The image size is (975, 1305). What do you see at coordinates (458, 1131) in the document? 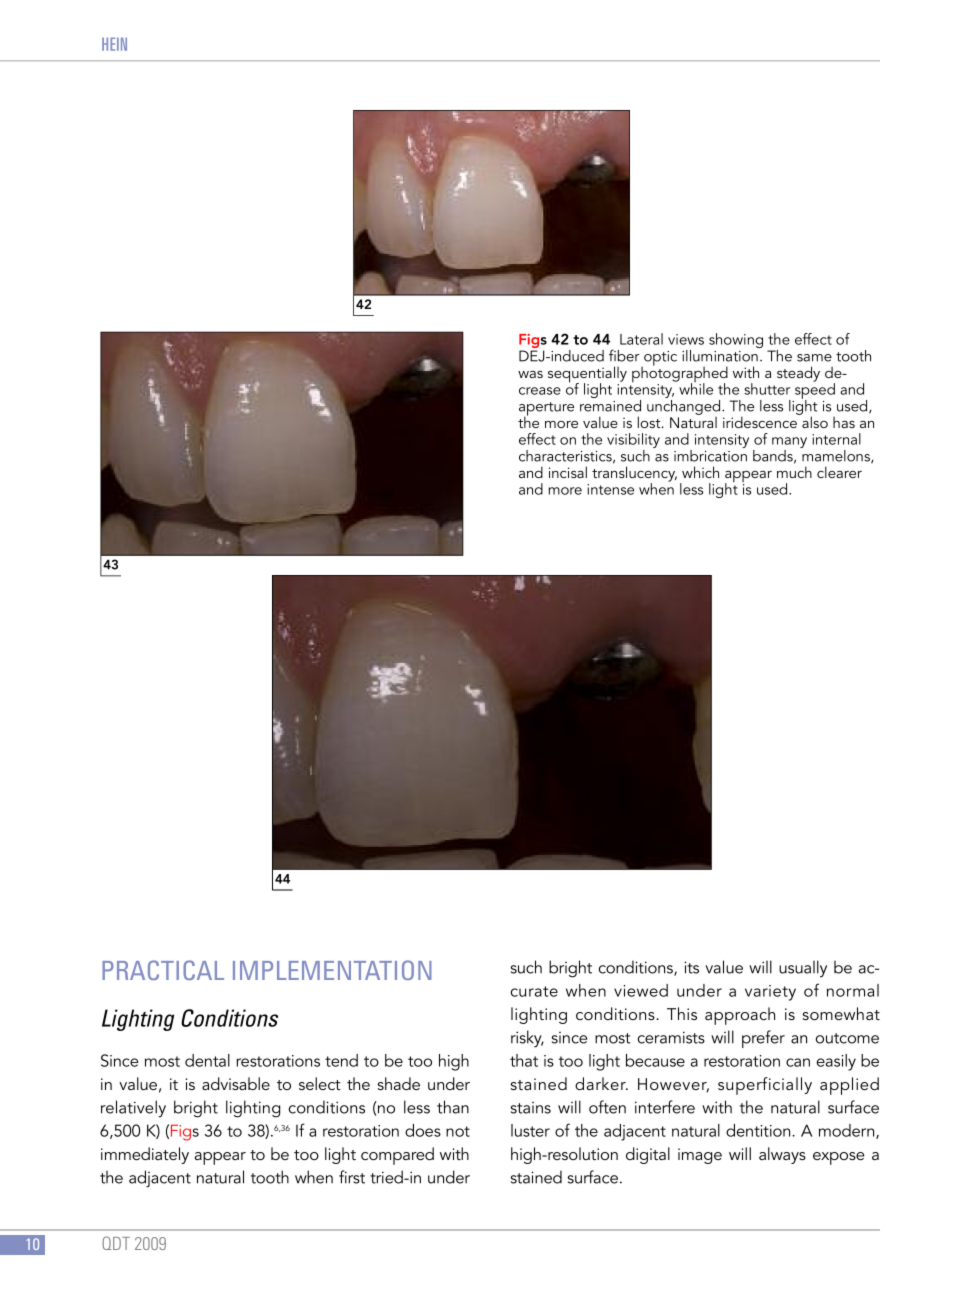
I see `not` at bounding box center [458, 1131].
